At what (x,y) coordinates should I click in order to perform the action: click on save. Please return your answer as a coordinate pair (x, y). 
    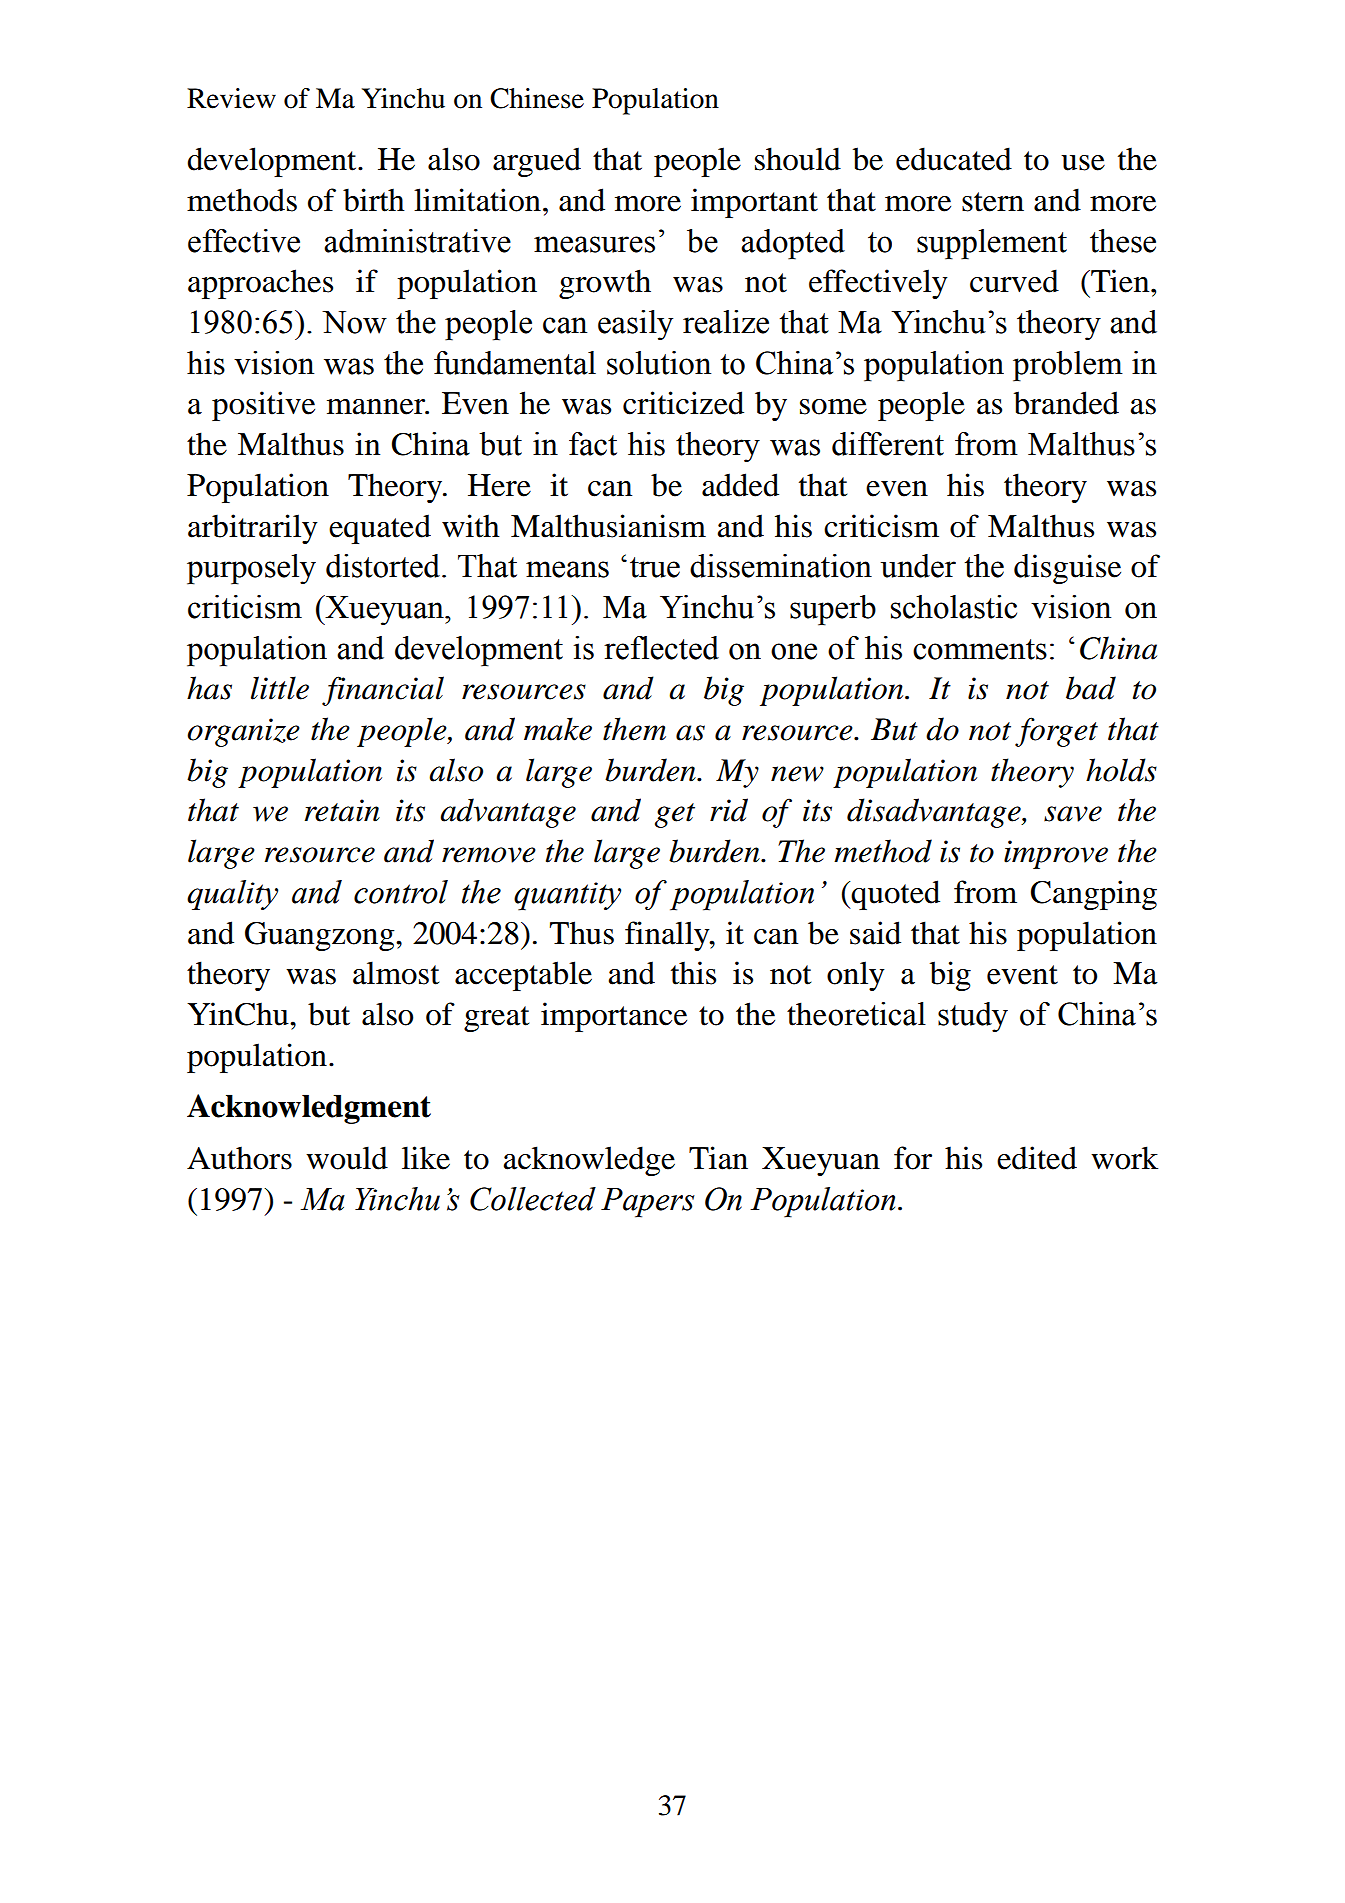
    Looking at the image, I should click on (1073, 814).
